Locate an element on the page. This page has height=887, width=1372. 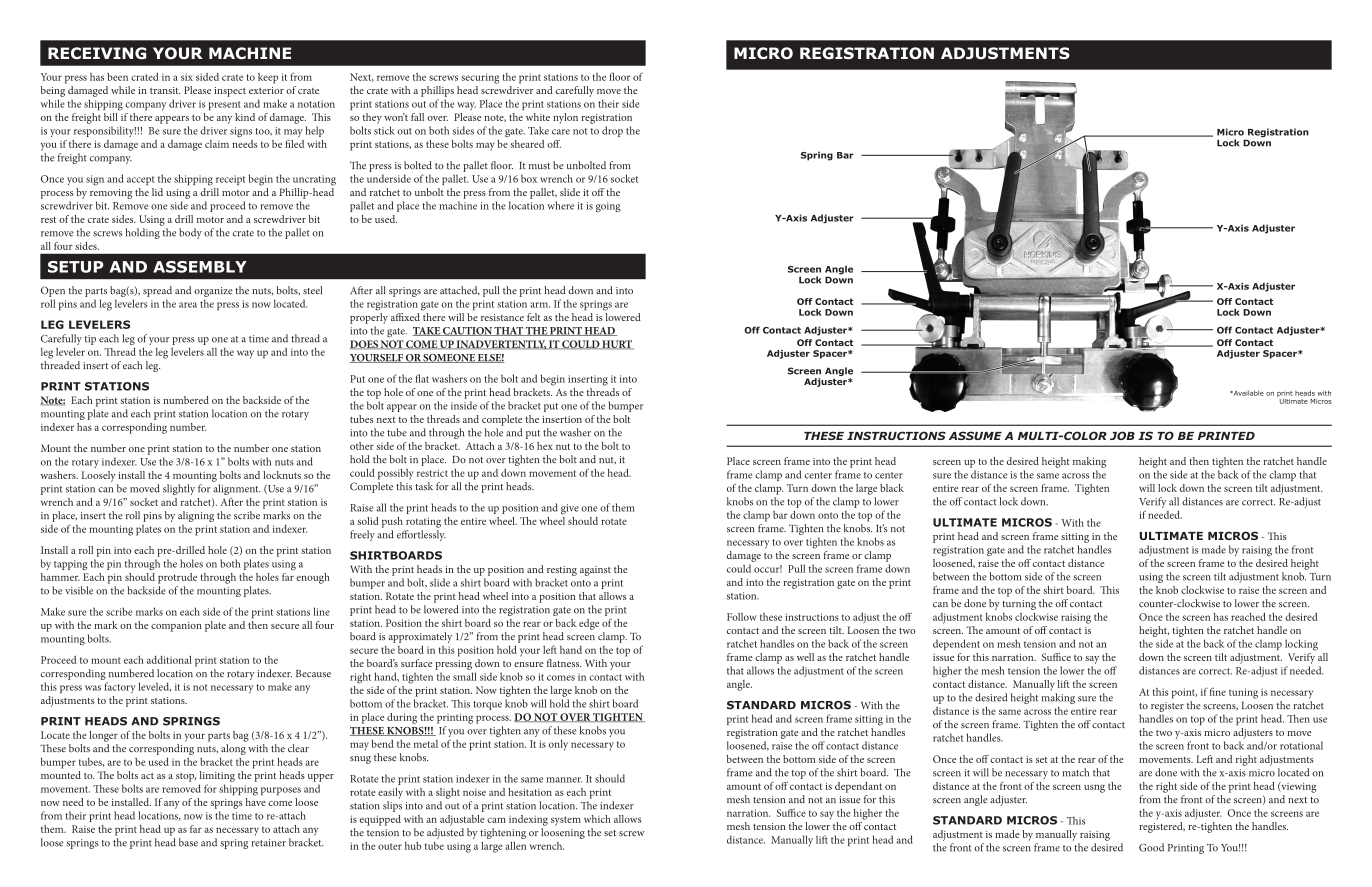
arm is located at coordinates (540, 305).
